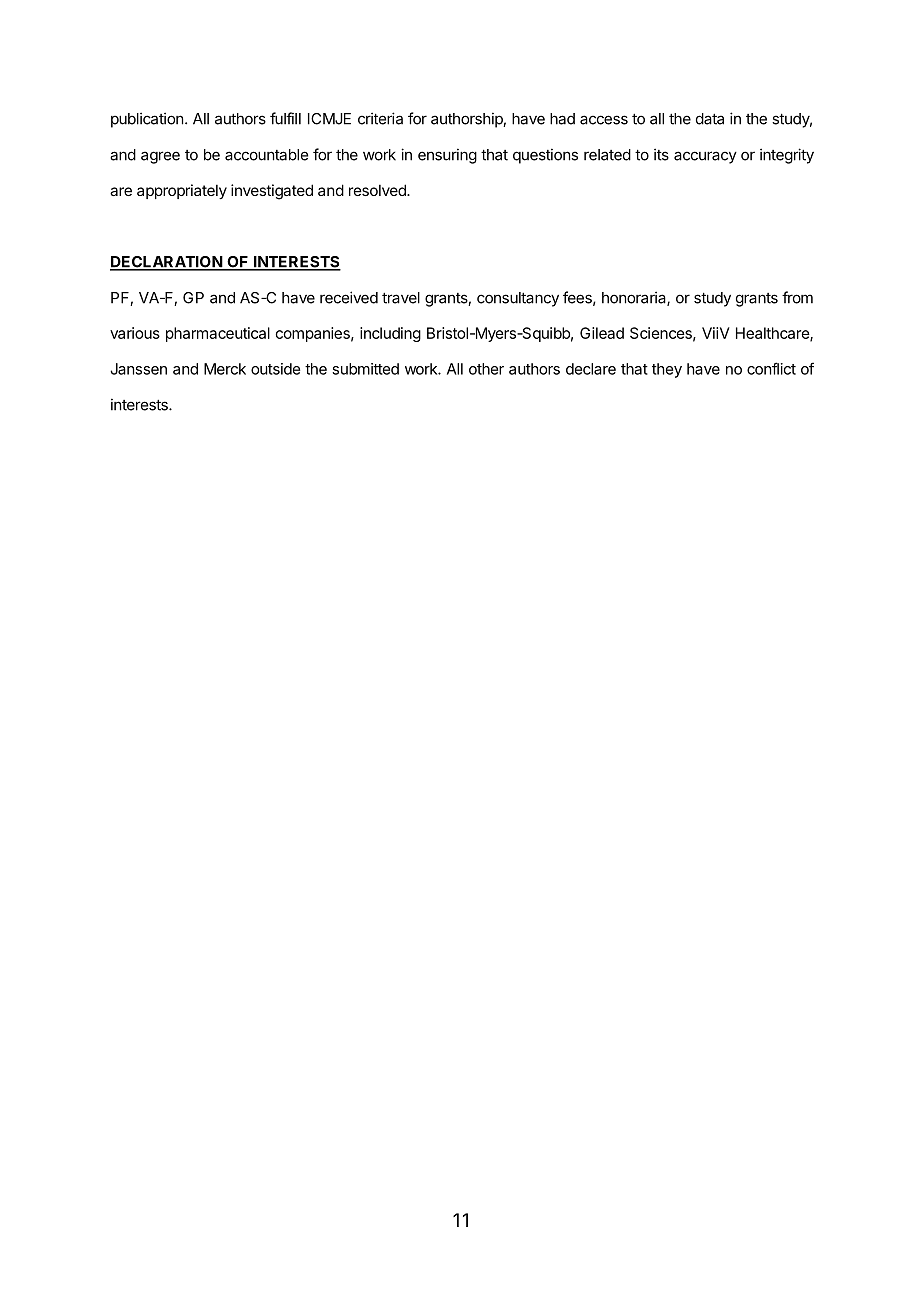 This document has height=1308, width=924. Describe the element at coordinates (771, 368) in the document. I see `conflict` at that location.
